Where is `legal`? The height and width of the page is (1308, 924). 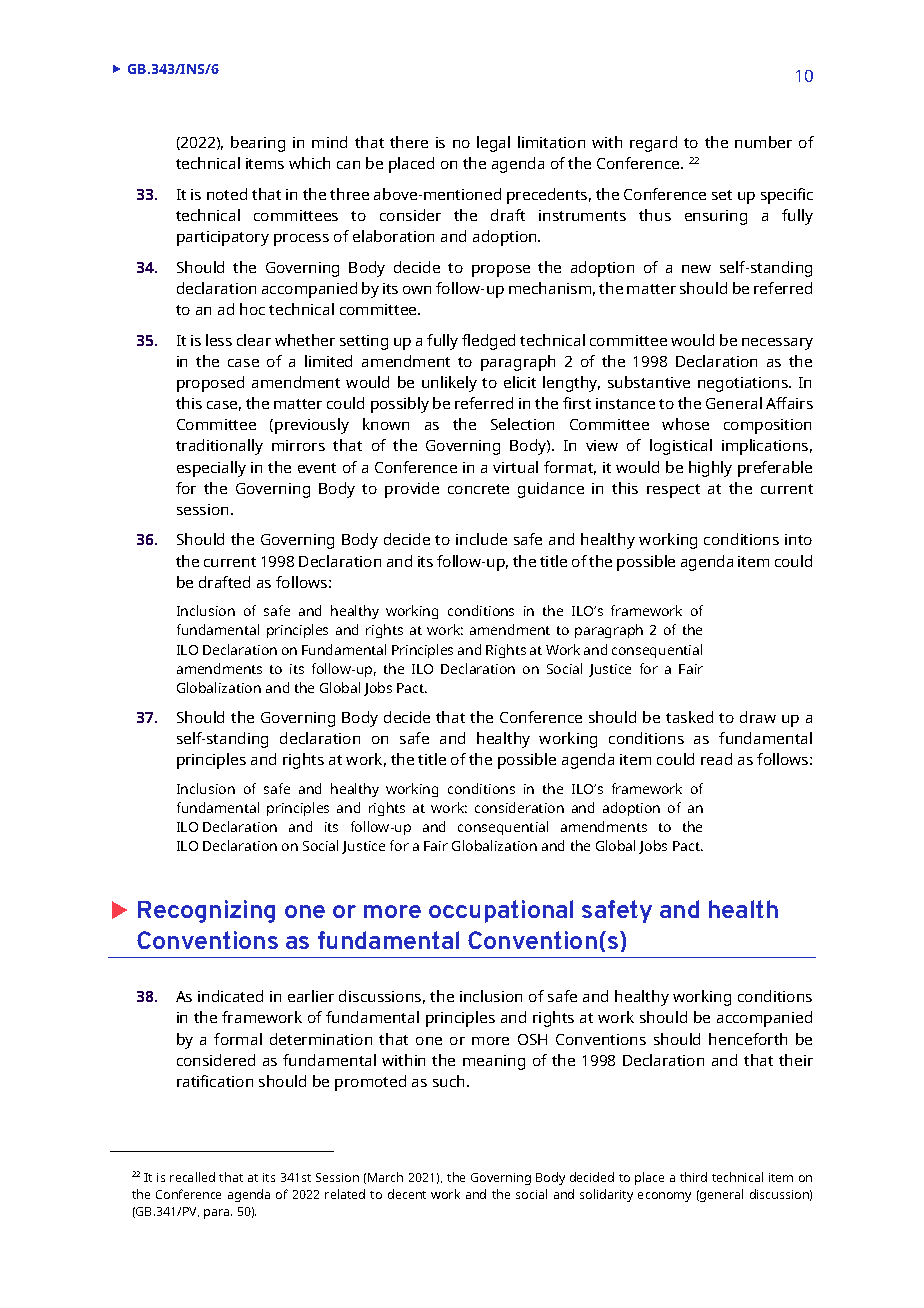
legal is located at coordinates (493, 144).
